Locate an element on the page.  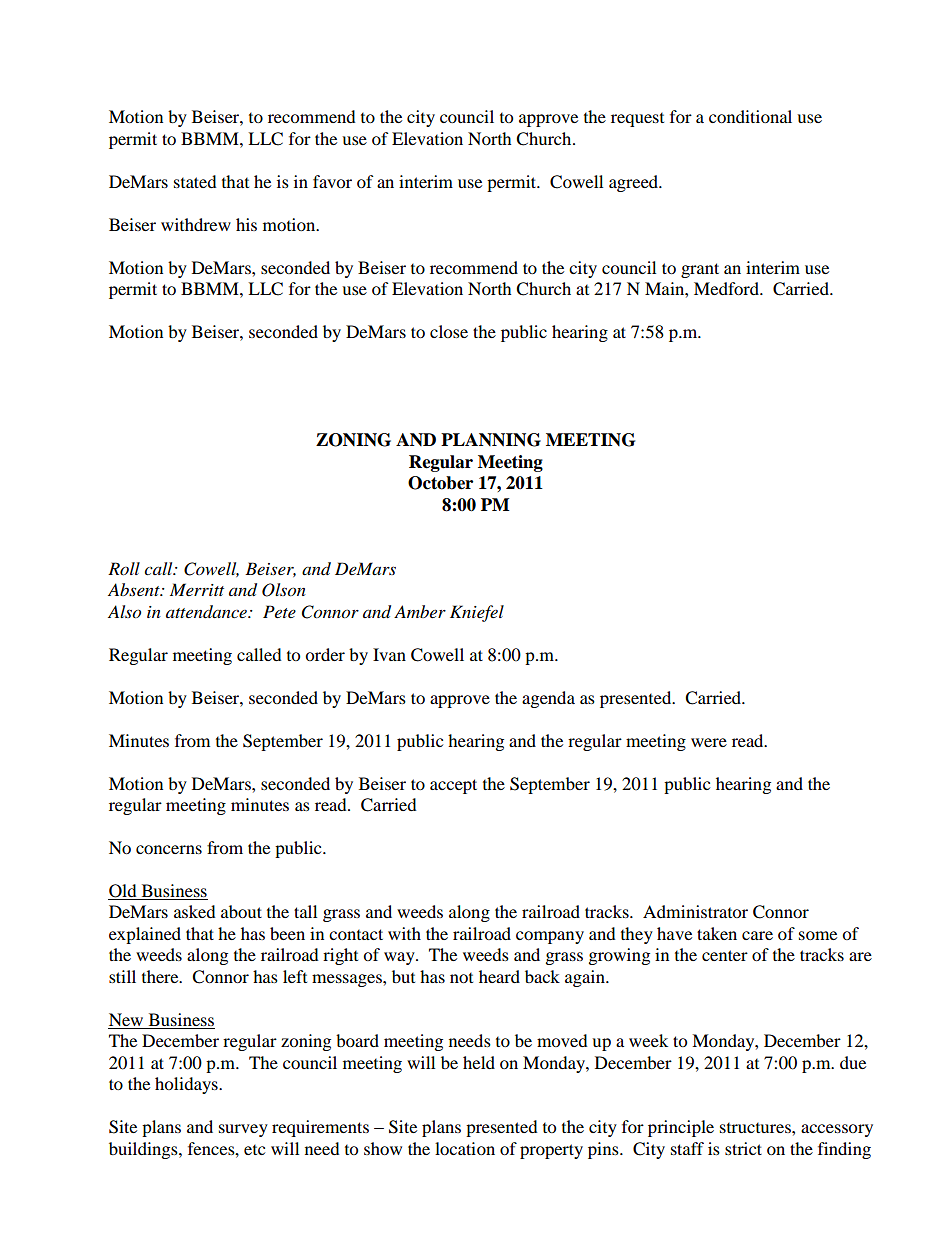
stated is located at coordinates (195, 181).
